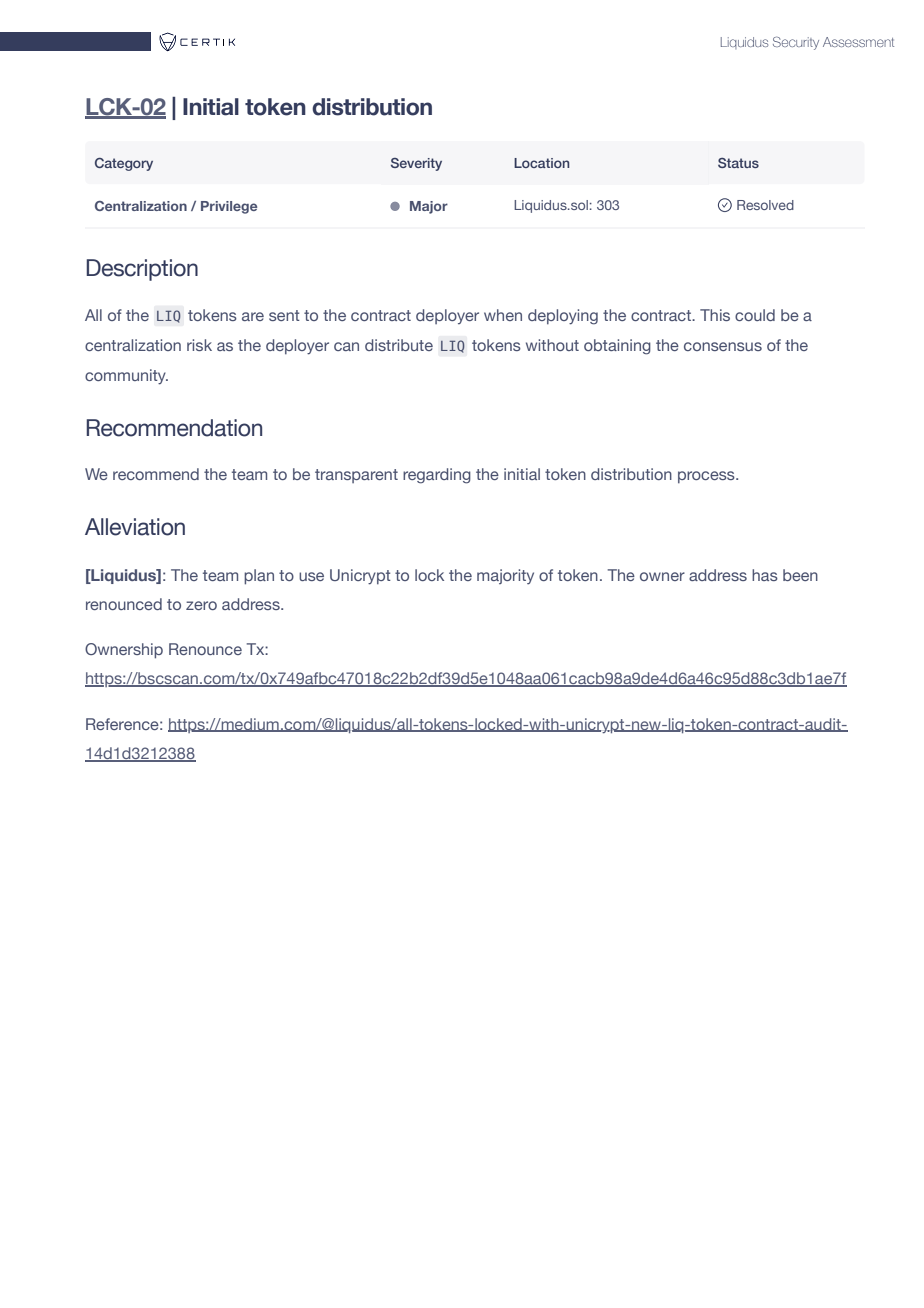 This screenshot has height=1308, width=924. Describe the element at coordinates (229, 207) in the screenshot. I see `Privilege` at that location.
